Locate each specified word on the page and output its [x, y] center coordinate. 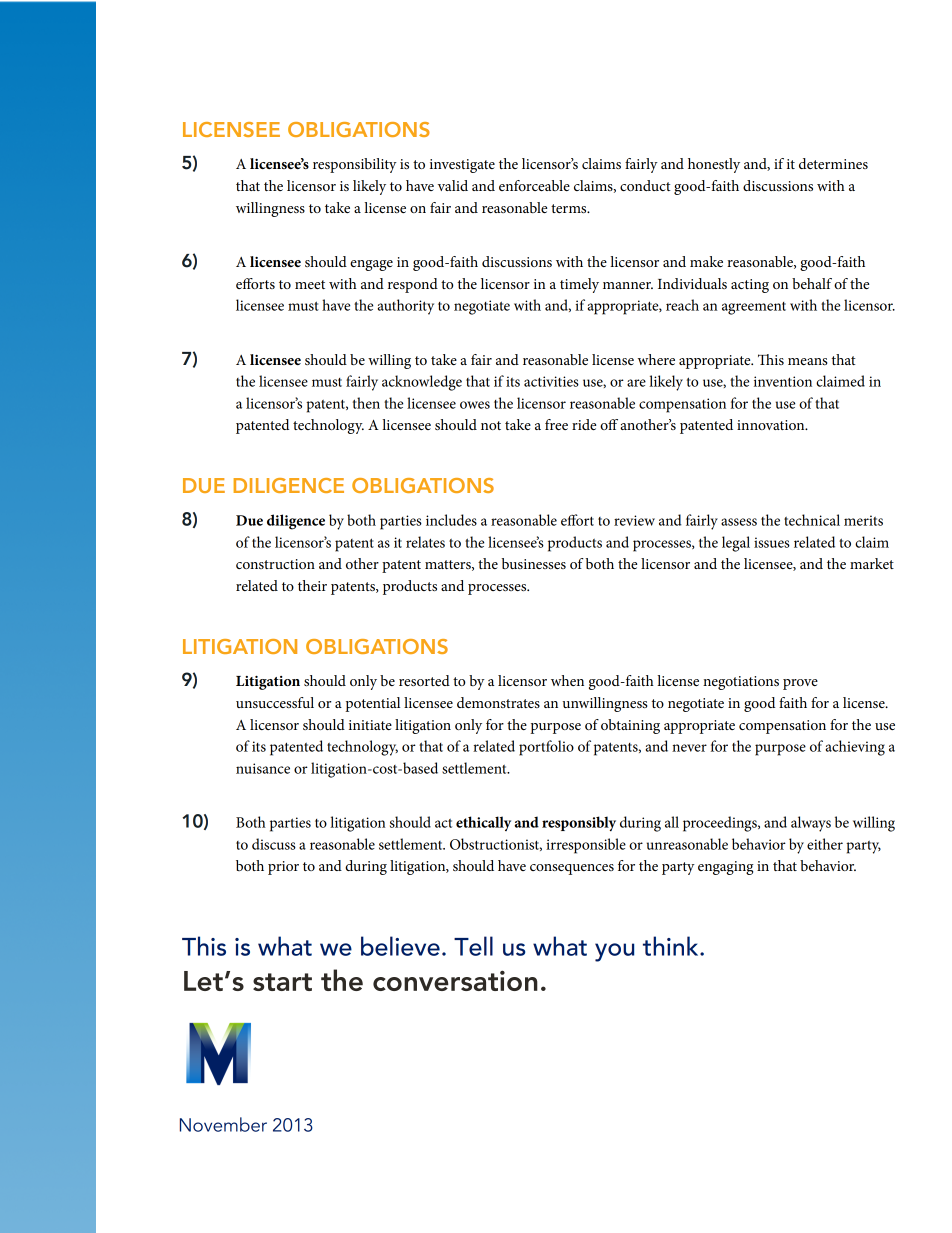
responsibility [355, 165]
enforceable [534, 185]
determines [833, 163]
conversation [455, 980]
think [672, 946]
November [223, 1124]
